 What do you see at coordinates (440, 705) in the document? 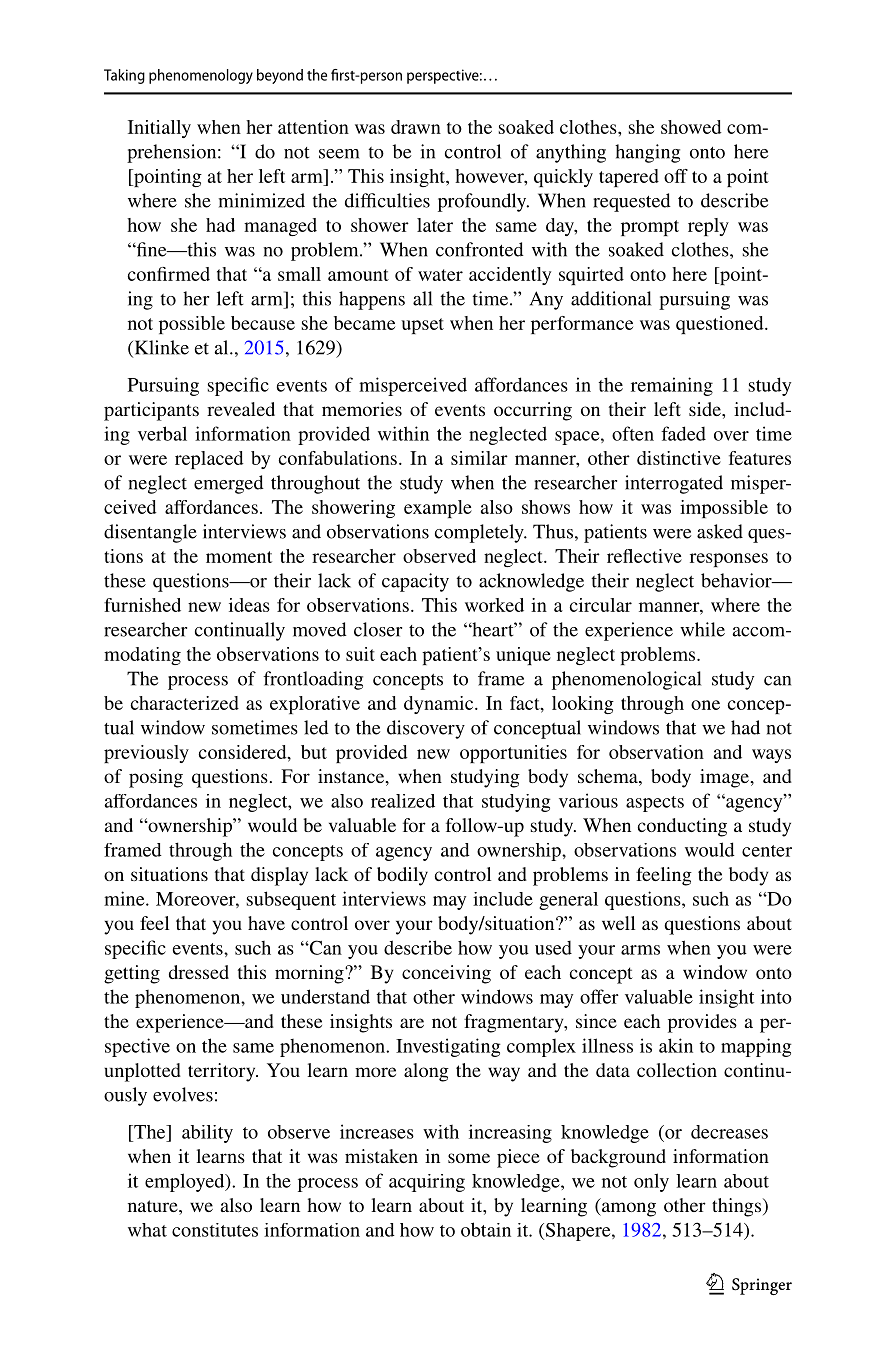
I see `dynamic` at bounding box center [440, 705].
